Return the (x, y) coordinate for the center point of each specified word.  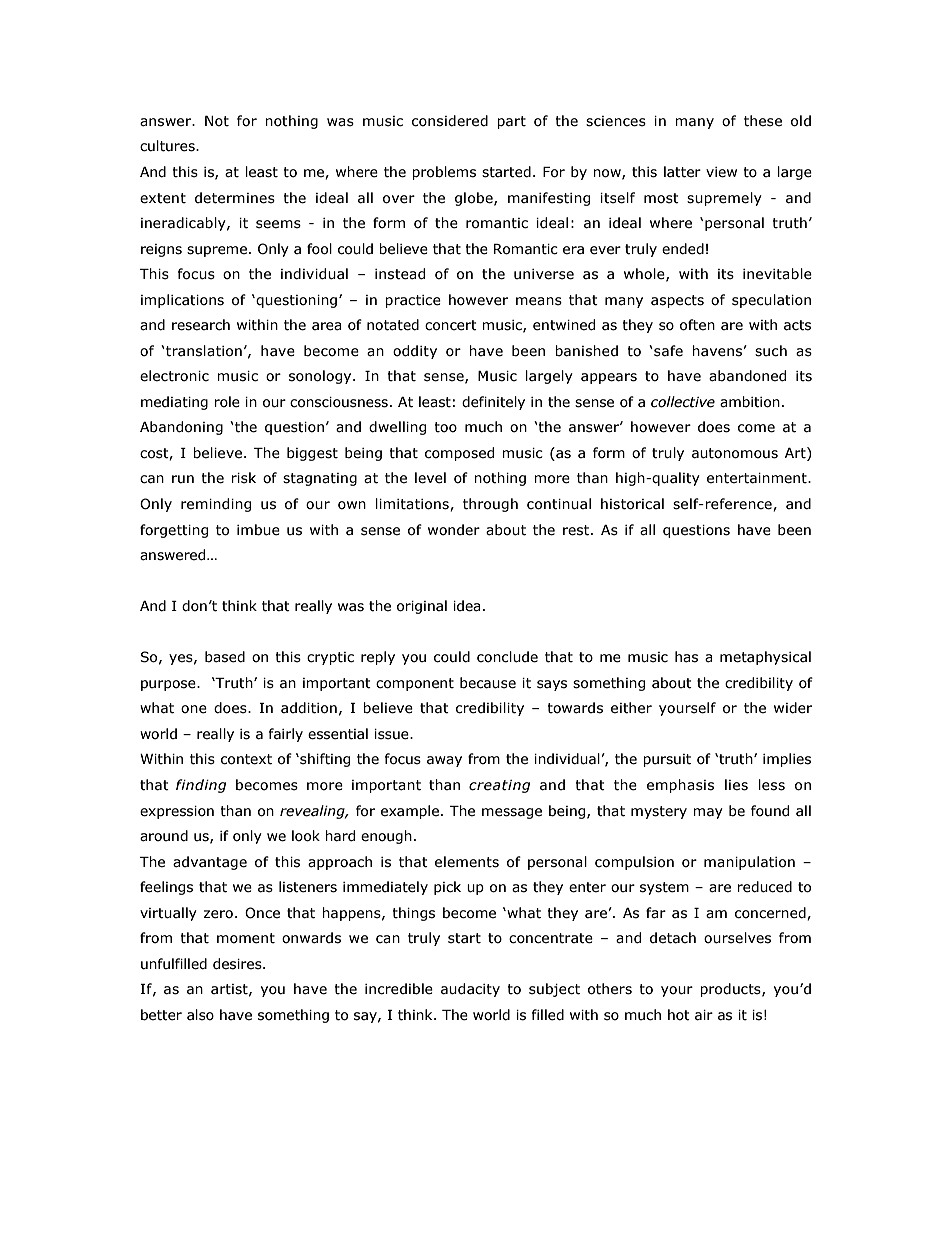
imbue (258, 530)
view (721, 172)
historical (632, 504)
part (511, 122)
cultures (168, 146)
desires (238, 964)
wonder (454, 530)
